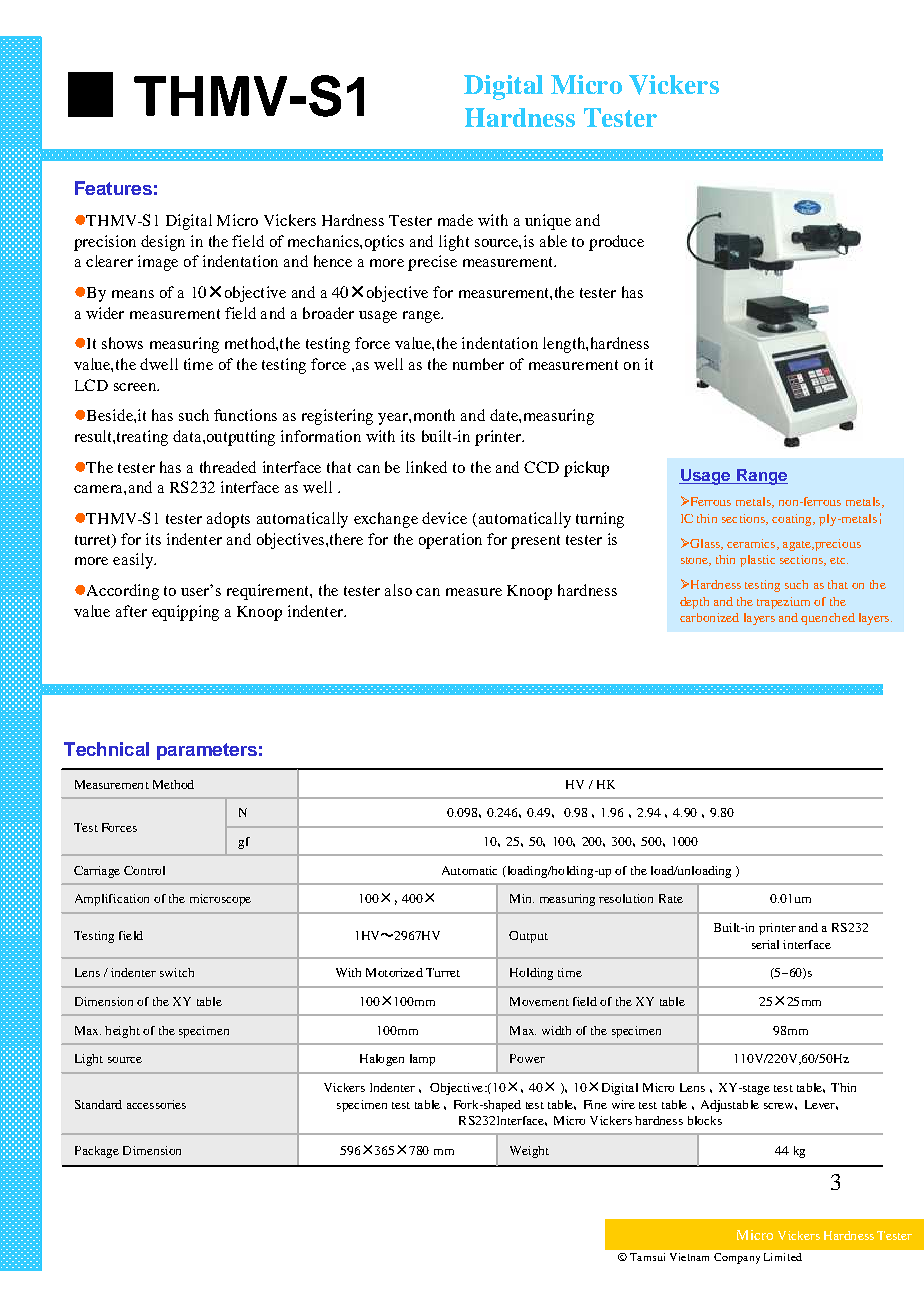  I want to click on also, so click(398, 590).
